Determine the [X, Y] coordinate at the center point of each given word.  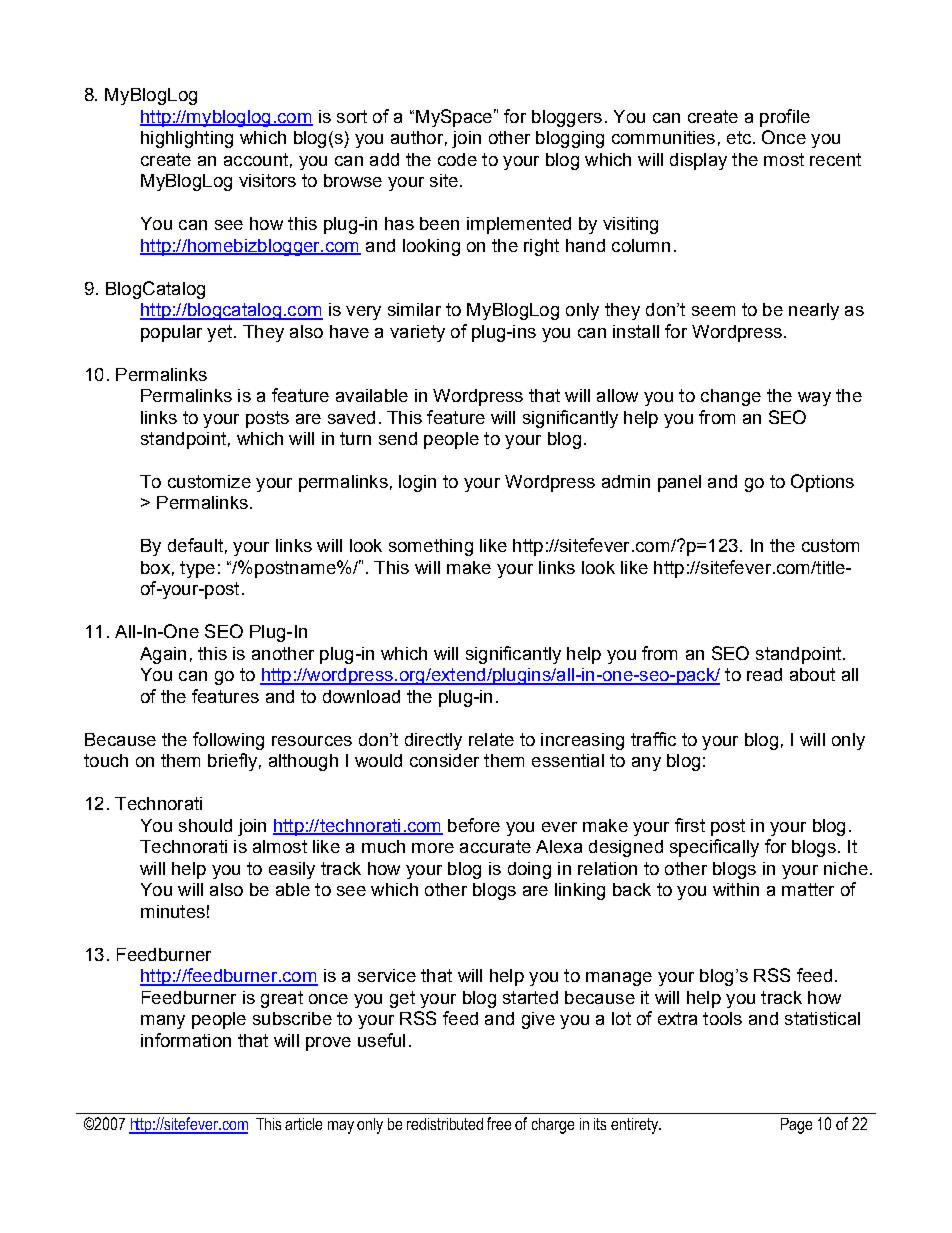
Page [796, 1126]
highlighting [187, 139]
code [457, 159]
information [186, 1040]
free [499, 1123]
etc [739, 137]
